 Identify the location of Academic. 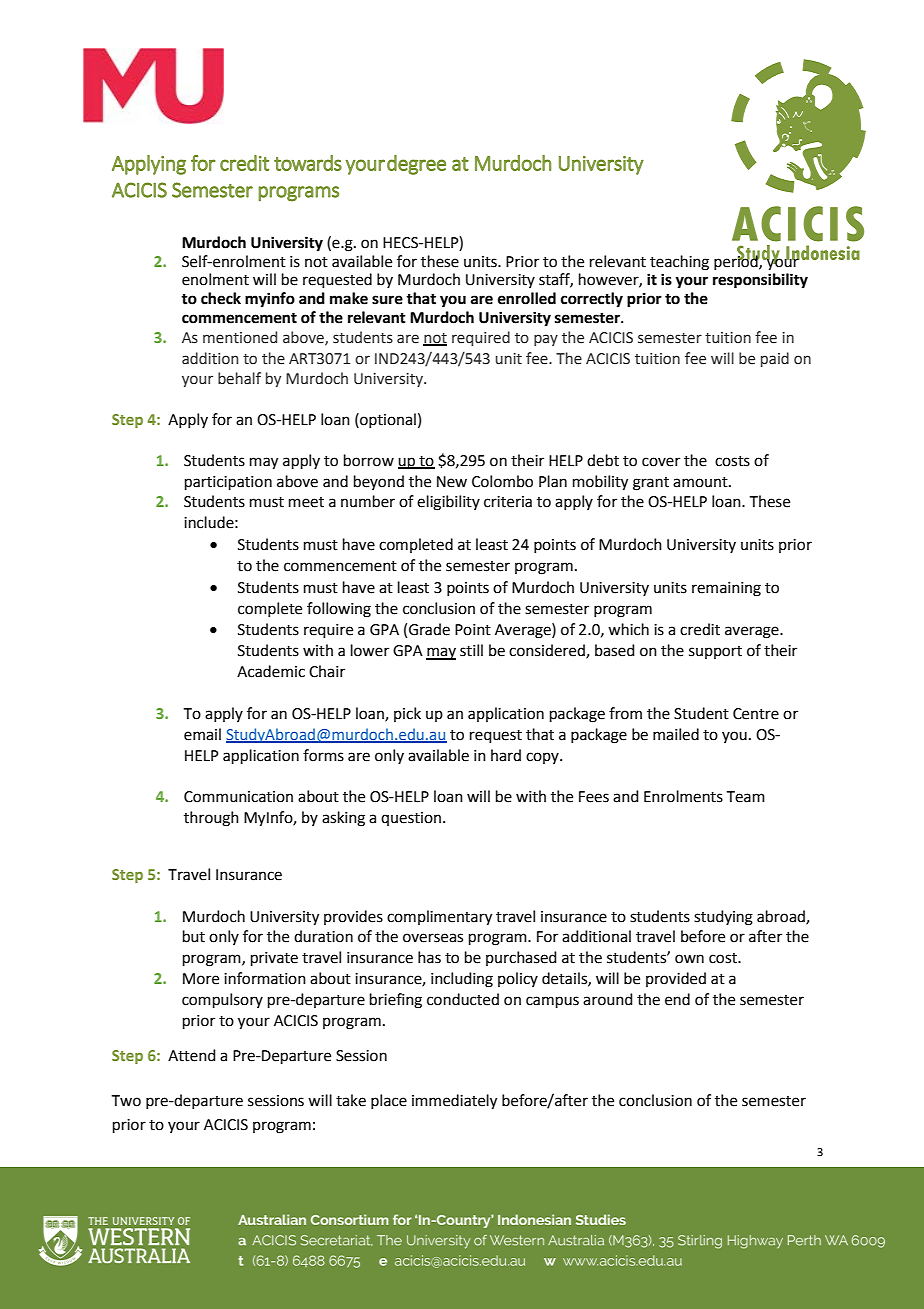
(271, 671).
